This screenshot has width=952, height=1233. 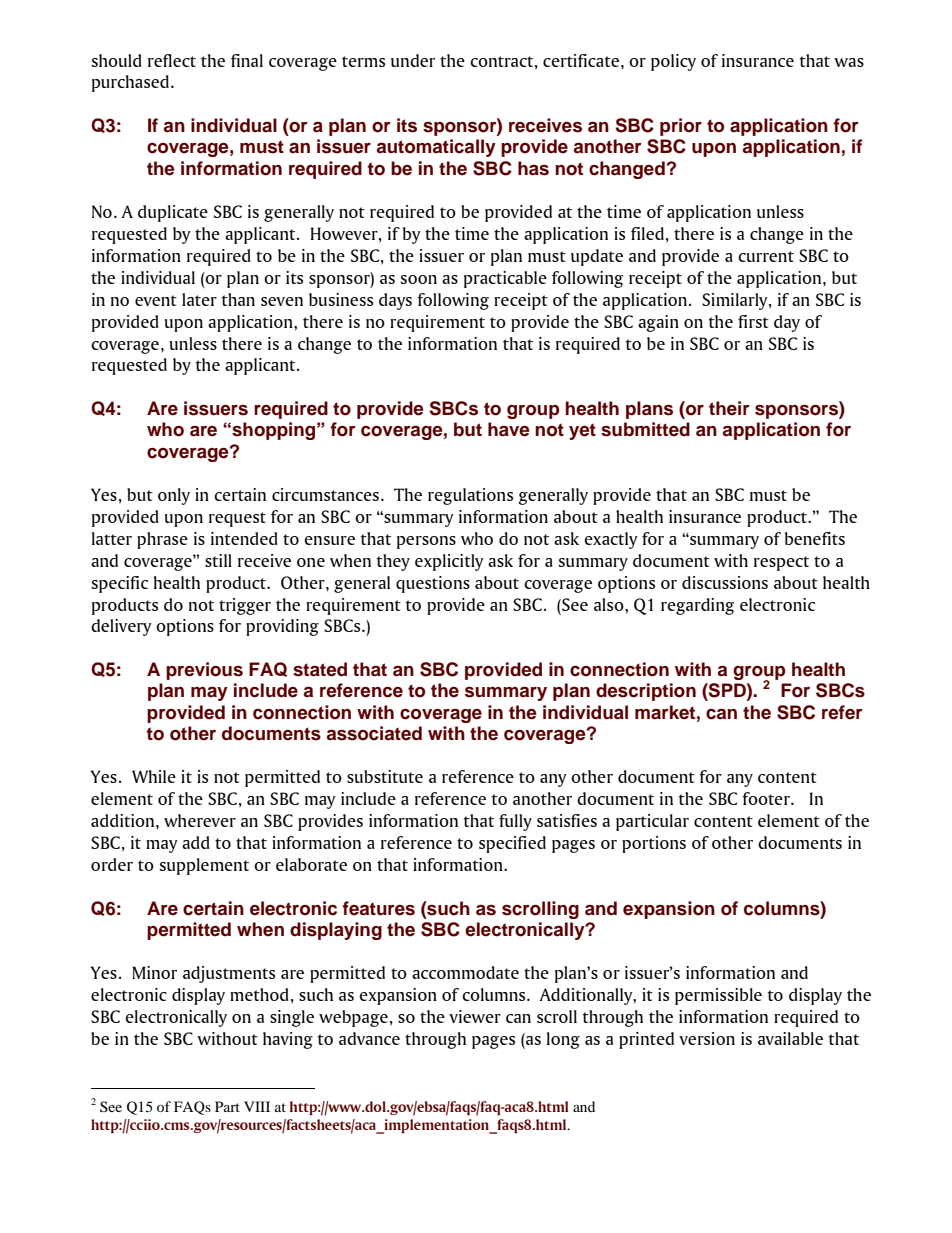 I want to click on explicitly, so click(x=449, y=562).
